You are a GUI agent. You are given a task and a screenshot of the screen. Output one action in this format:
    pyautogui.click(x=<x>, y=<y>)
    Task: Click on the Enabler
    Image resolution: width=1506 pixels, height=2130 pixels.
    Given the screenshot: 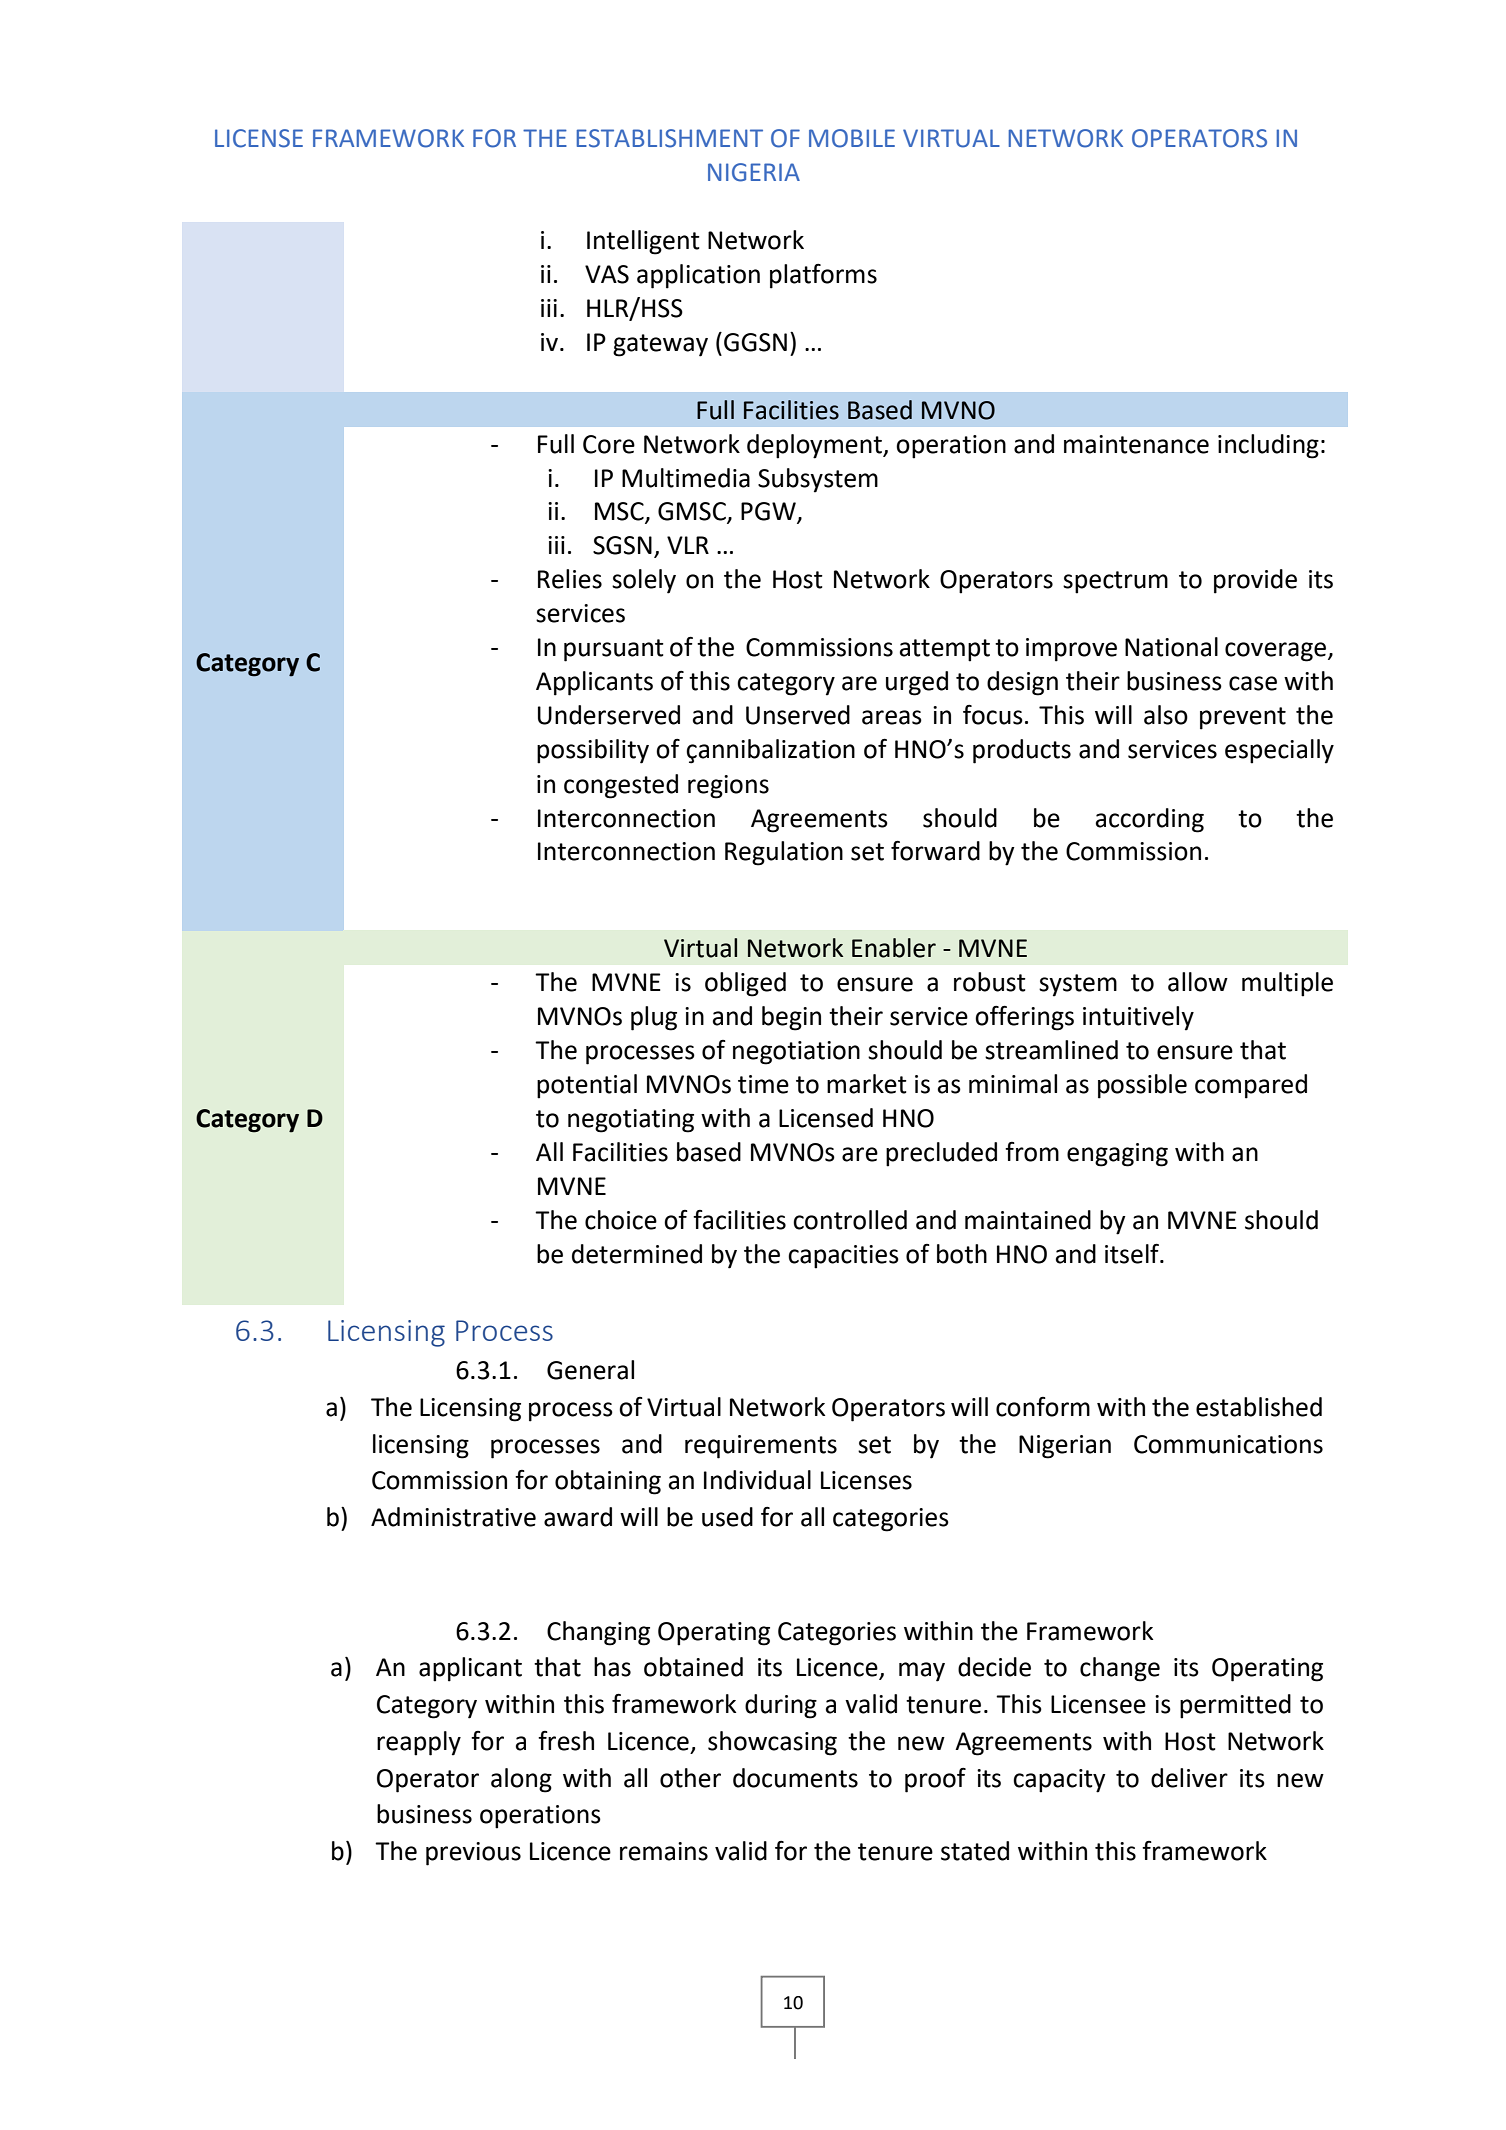 What is the action you would take?
    pyautogui.click(x=894, y=948)
